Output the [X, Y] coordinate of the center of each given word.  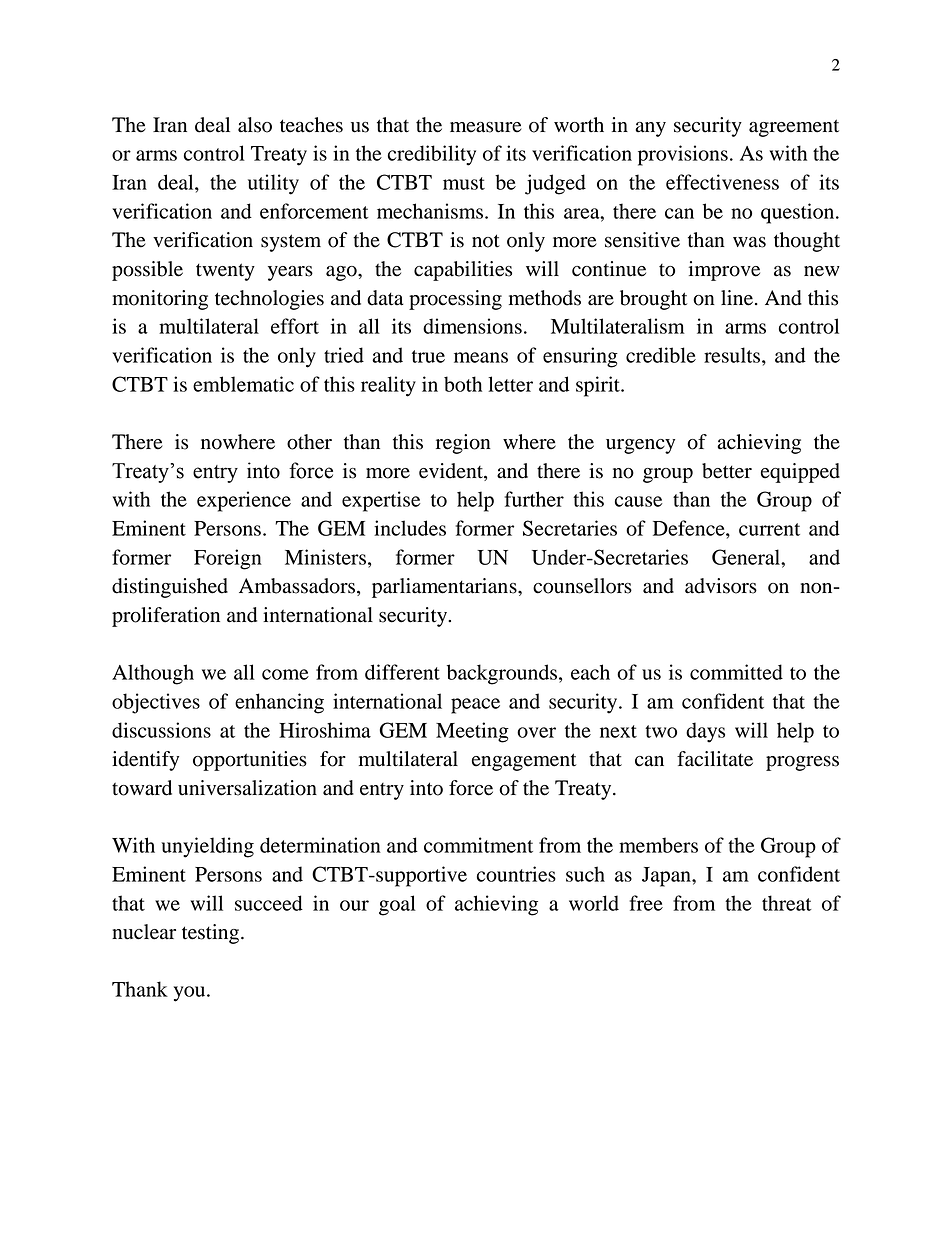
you [191, 994]
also [255, 125]
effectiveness [722, 182]
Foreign [228, 559]
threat [787, 903]
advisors [721, 586]
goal [397, 905]
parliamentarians [445, 588]
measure [486, 127]
